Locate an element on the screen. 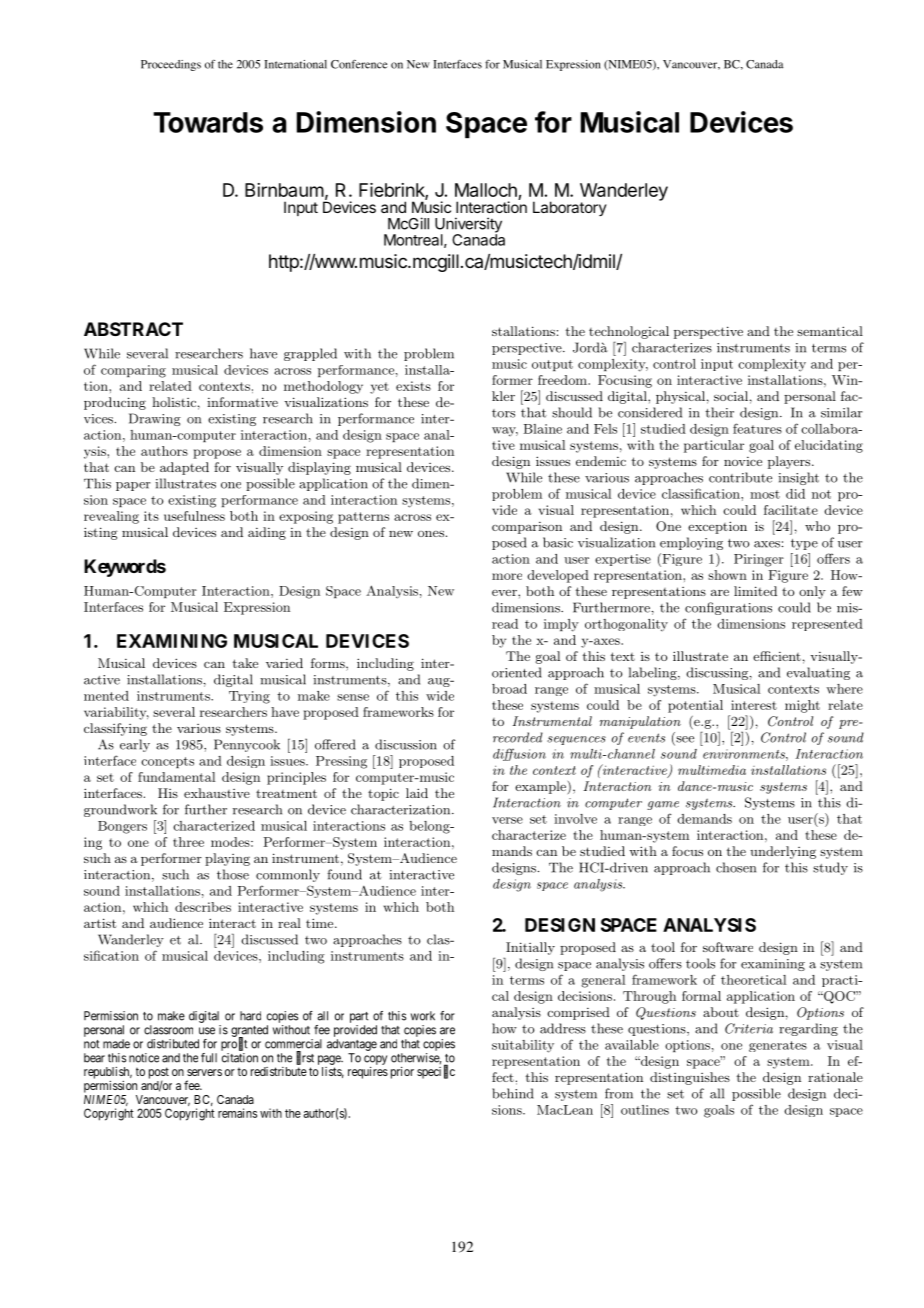 This screenshot has width=924, height=1308. features is located at coordinates (757, 428).
